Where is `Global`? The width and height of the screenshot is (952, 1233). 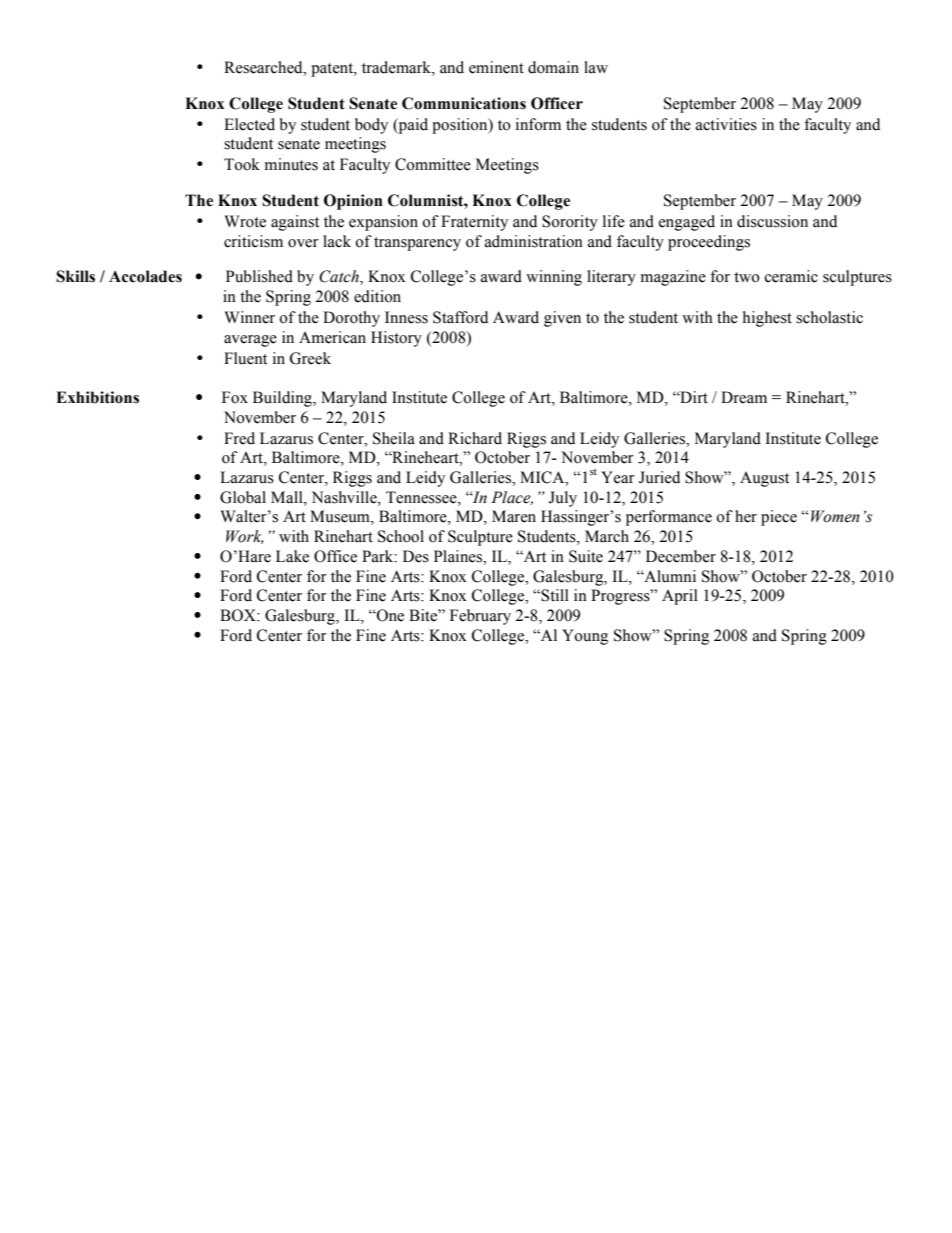 Global is located at coordinates (243, 497).
